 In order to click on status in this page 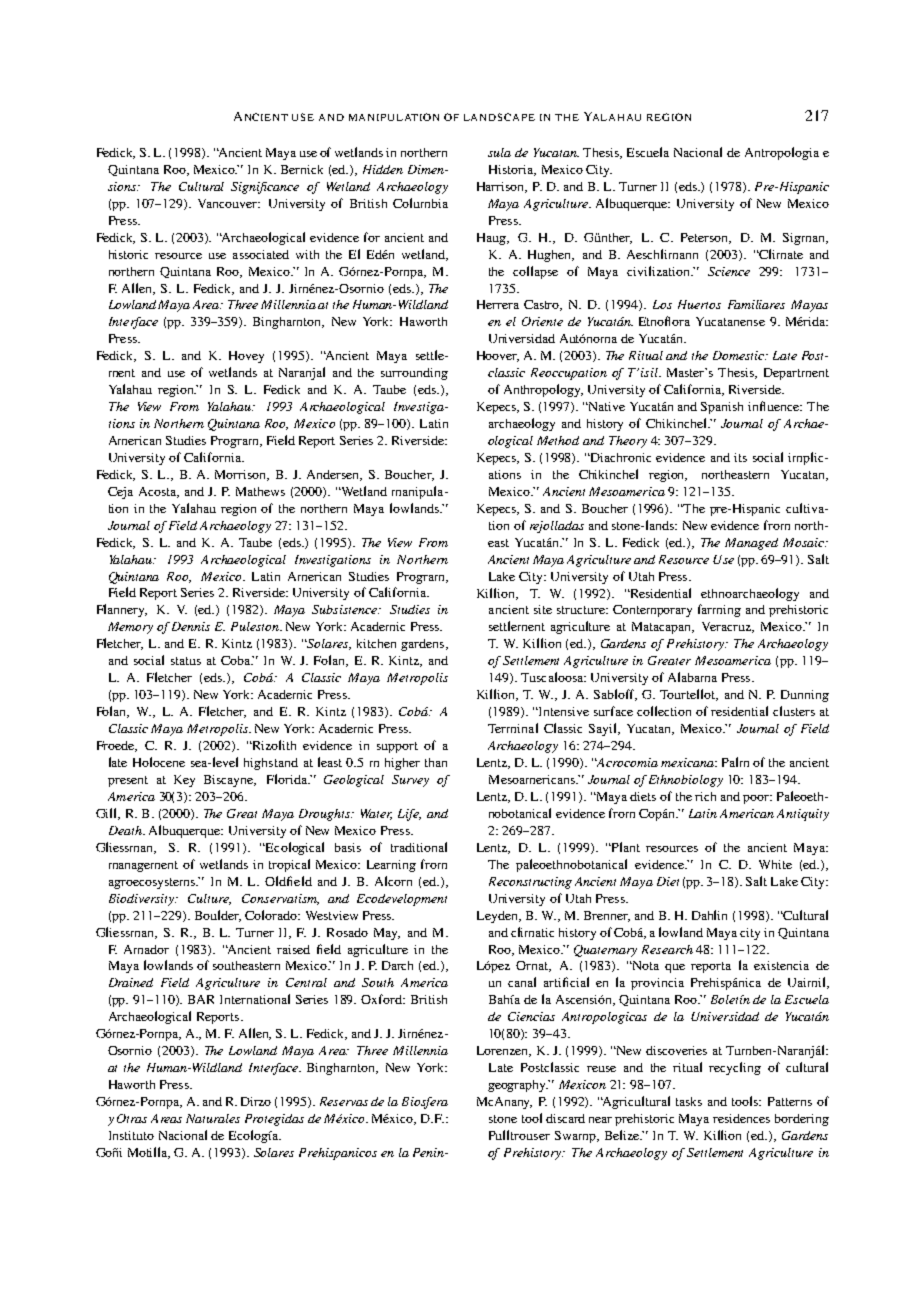, I will do `click(186, 661)`.
